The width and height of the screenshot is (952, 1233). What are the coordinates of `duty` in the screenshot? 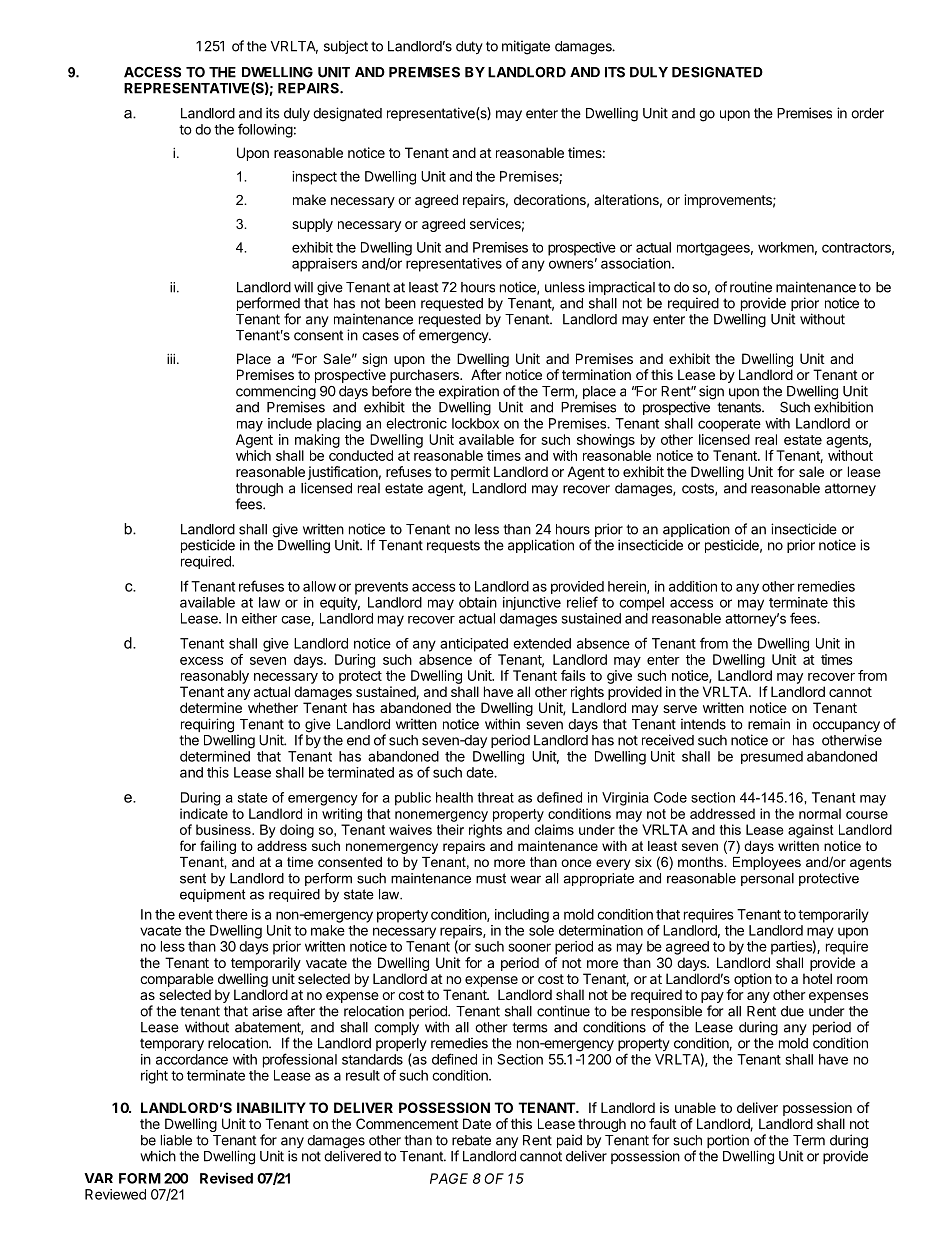 It's located at (469, 47).
